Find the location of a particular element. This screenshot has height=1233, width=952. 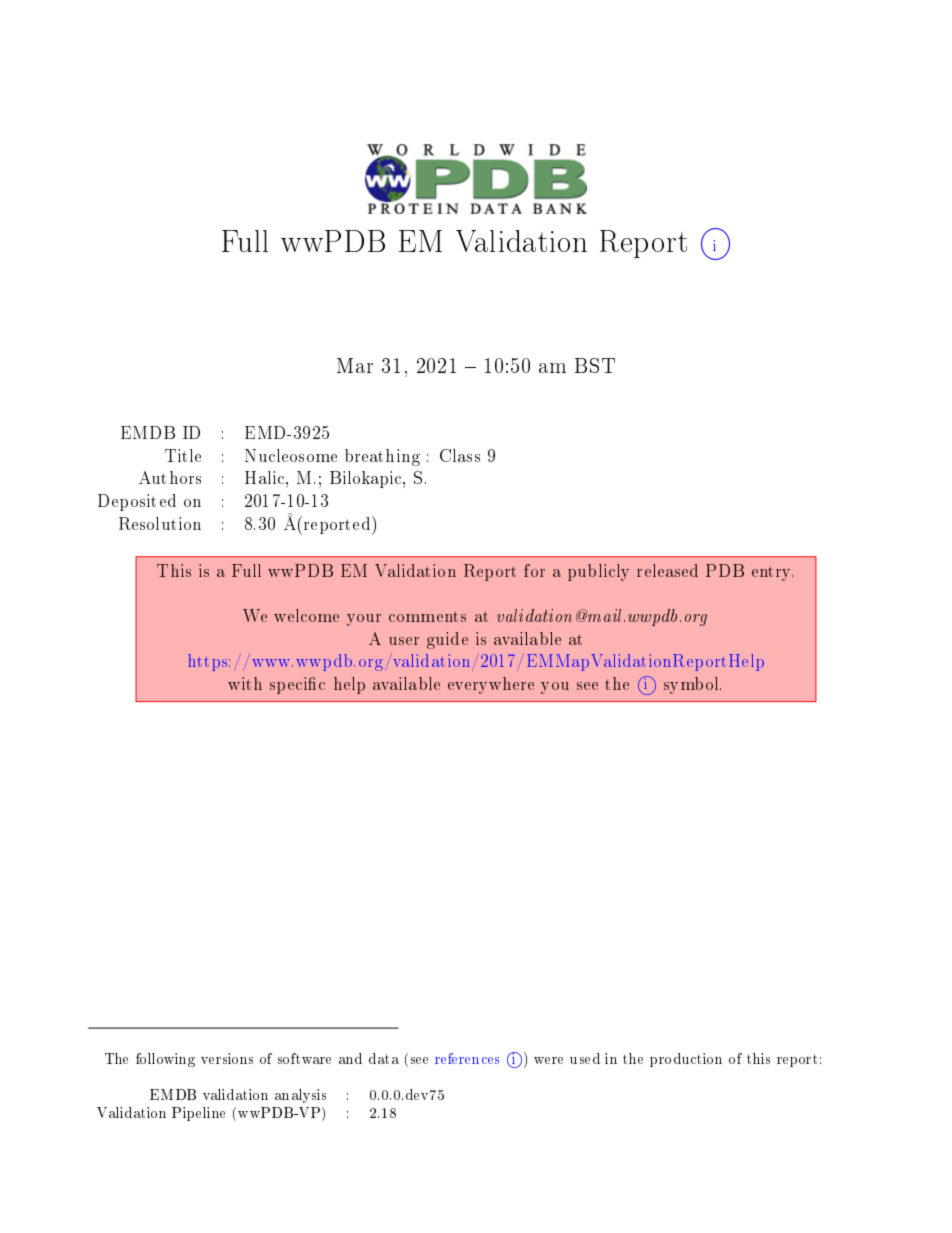

everywhere is located at coordinates (491, 685).
